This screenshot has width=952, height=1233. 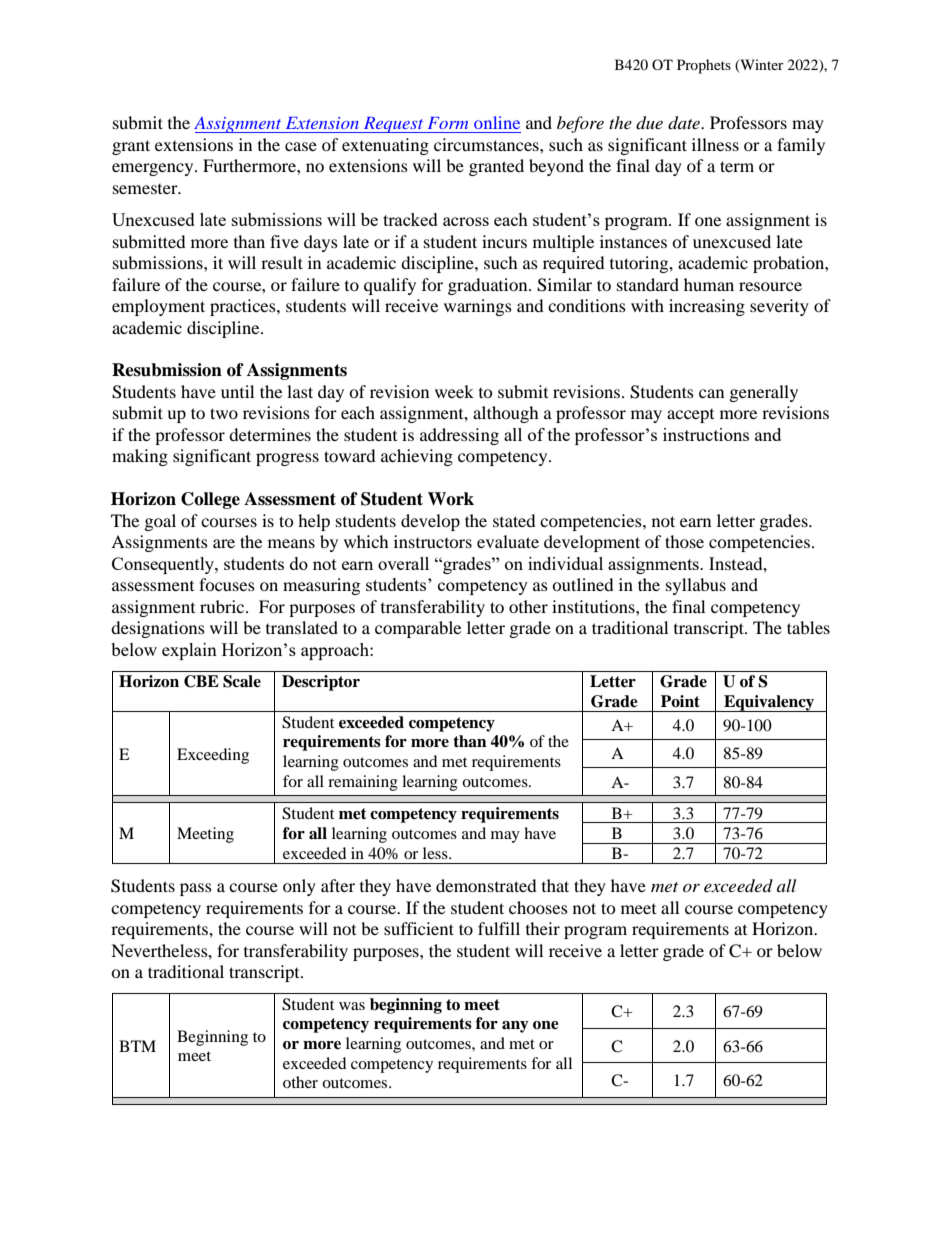 I want to click on Exceeding, so click(x=213, y=756).
